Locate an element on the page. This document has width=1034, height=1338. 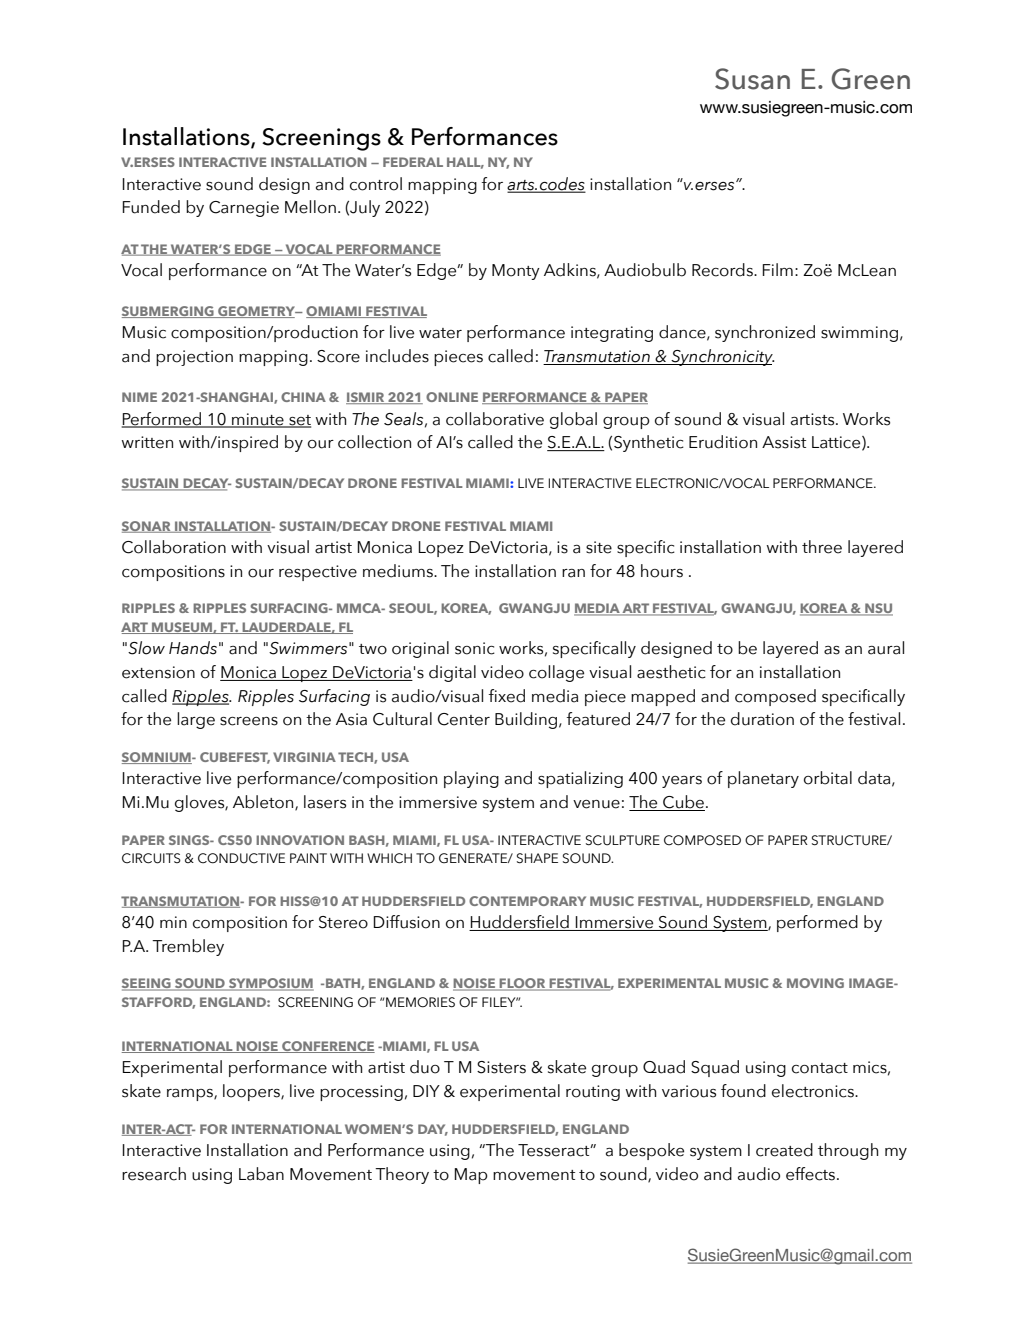
sonic is located at coordinates (475, 648).
